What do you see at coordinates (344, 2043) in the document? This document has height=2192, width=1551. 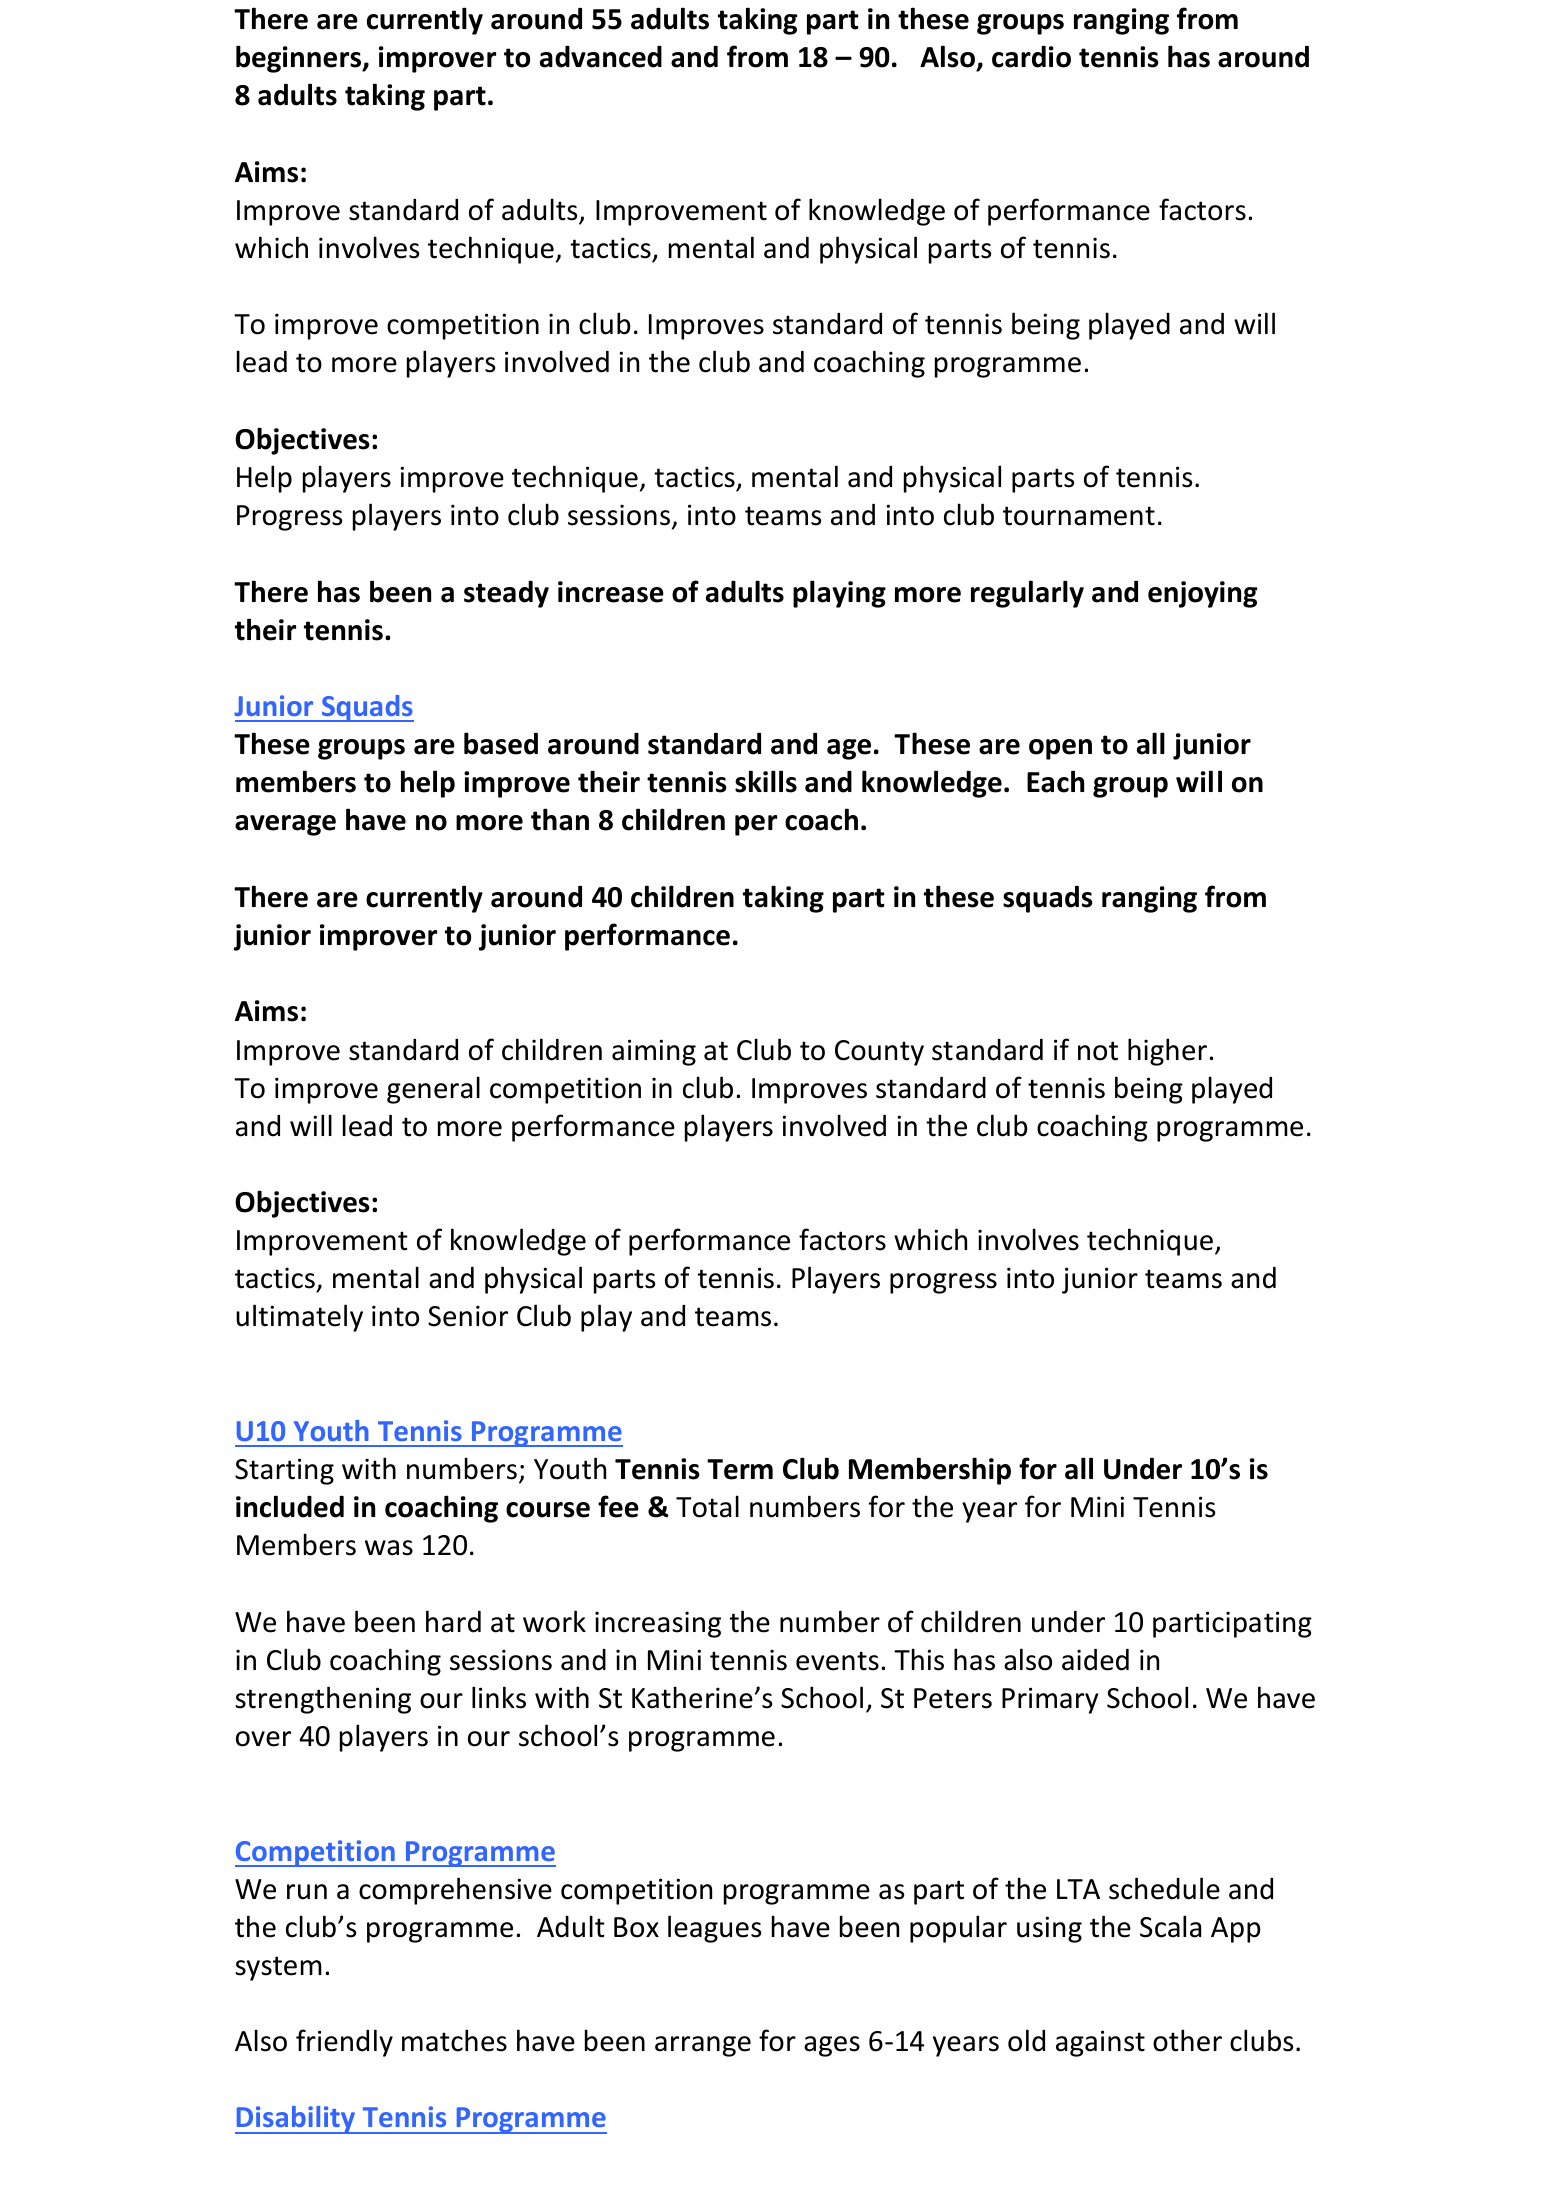 I see `friendly` at bounding box center [344, 2043].
